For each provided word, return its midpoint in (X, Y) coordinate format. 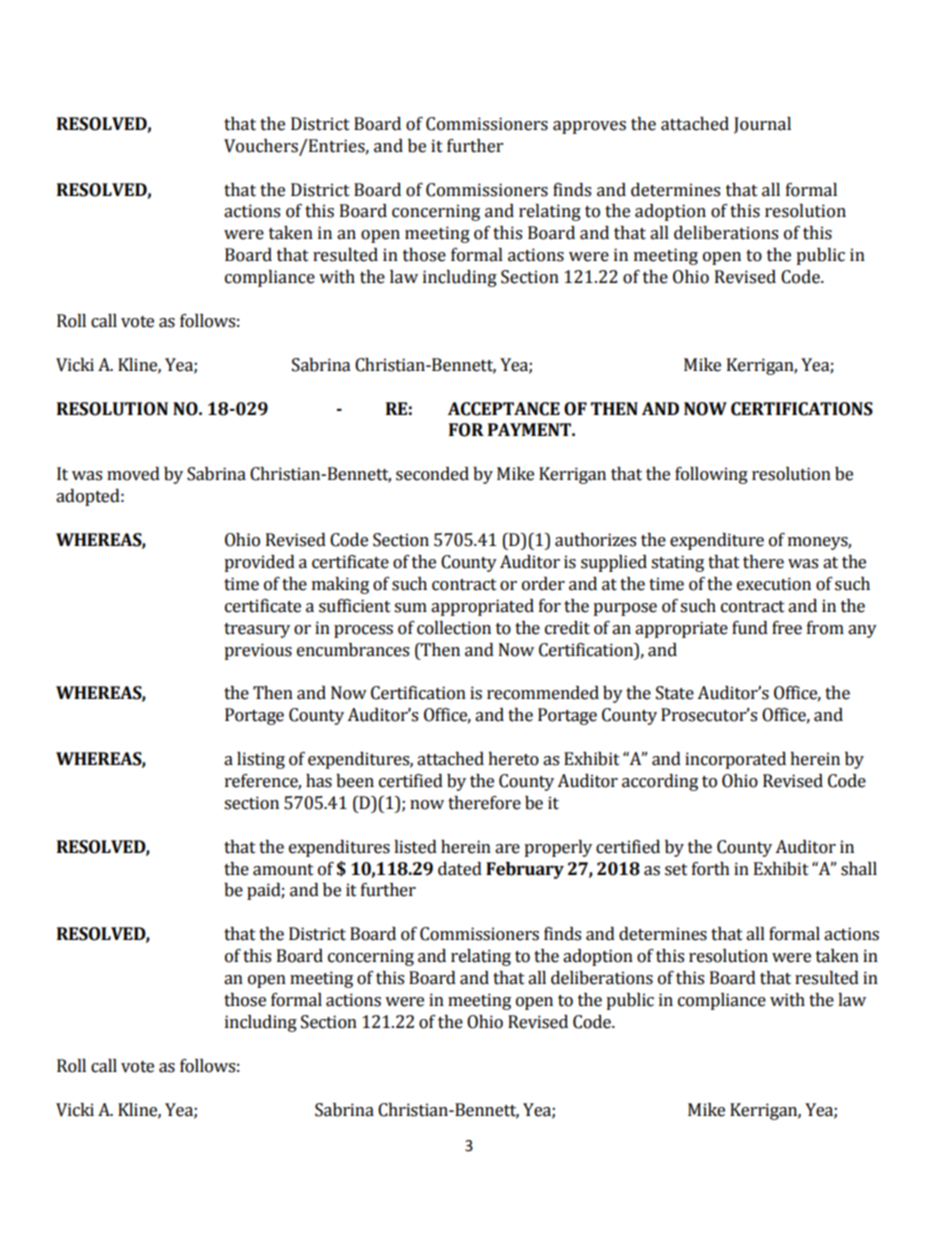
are (507, 849)
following (711, 475)
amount (283, 870)
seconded (432, 474)
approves (589, 127)
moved (133, 474)
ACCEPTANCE (504, 409)
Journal (762, 125)
